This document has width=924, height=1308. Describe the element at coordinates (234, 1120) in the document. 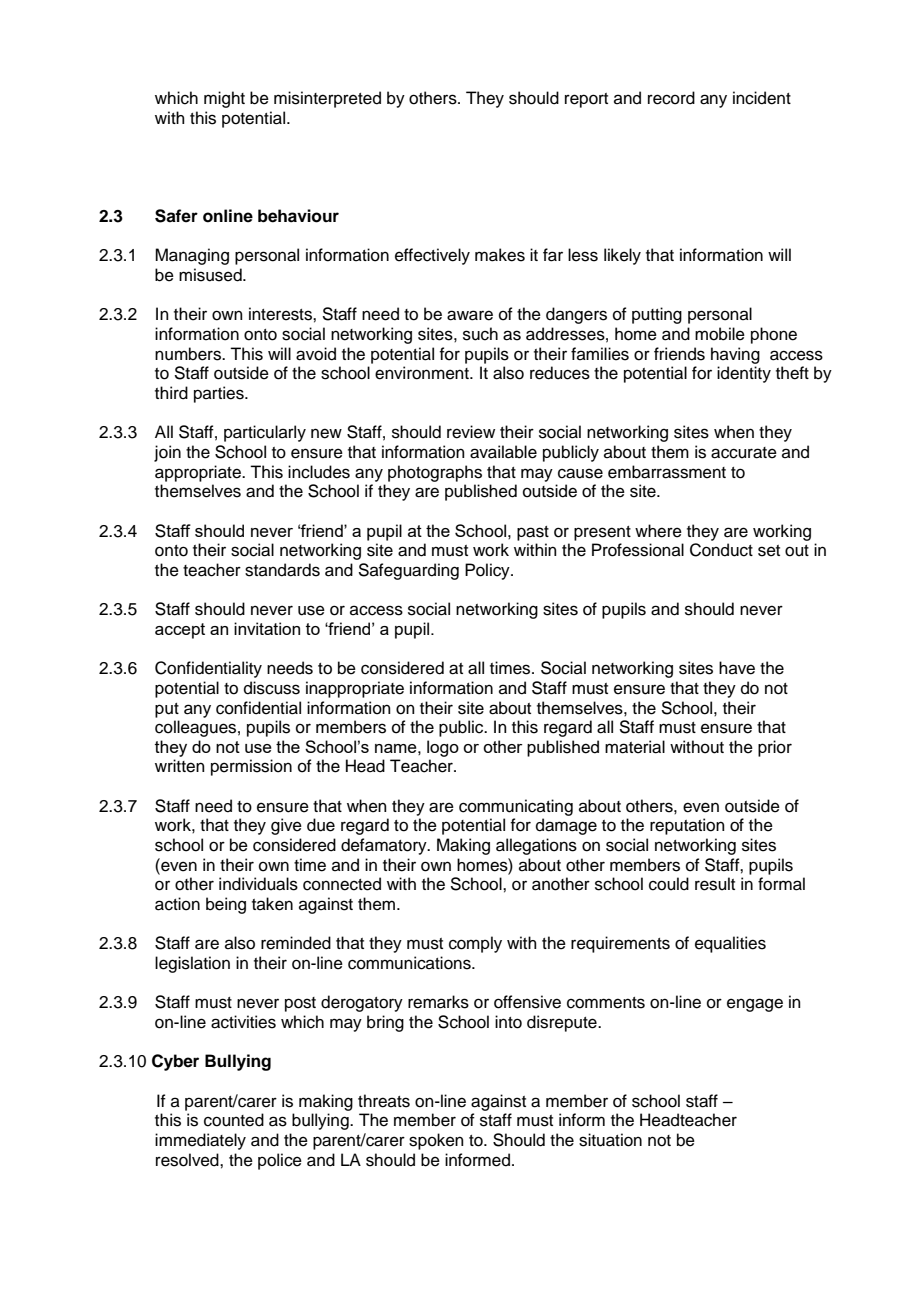

I see `counted` at that location.
